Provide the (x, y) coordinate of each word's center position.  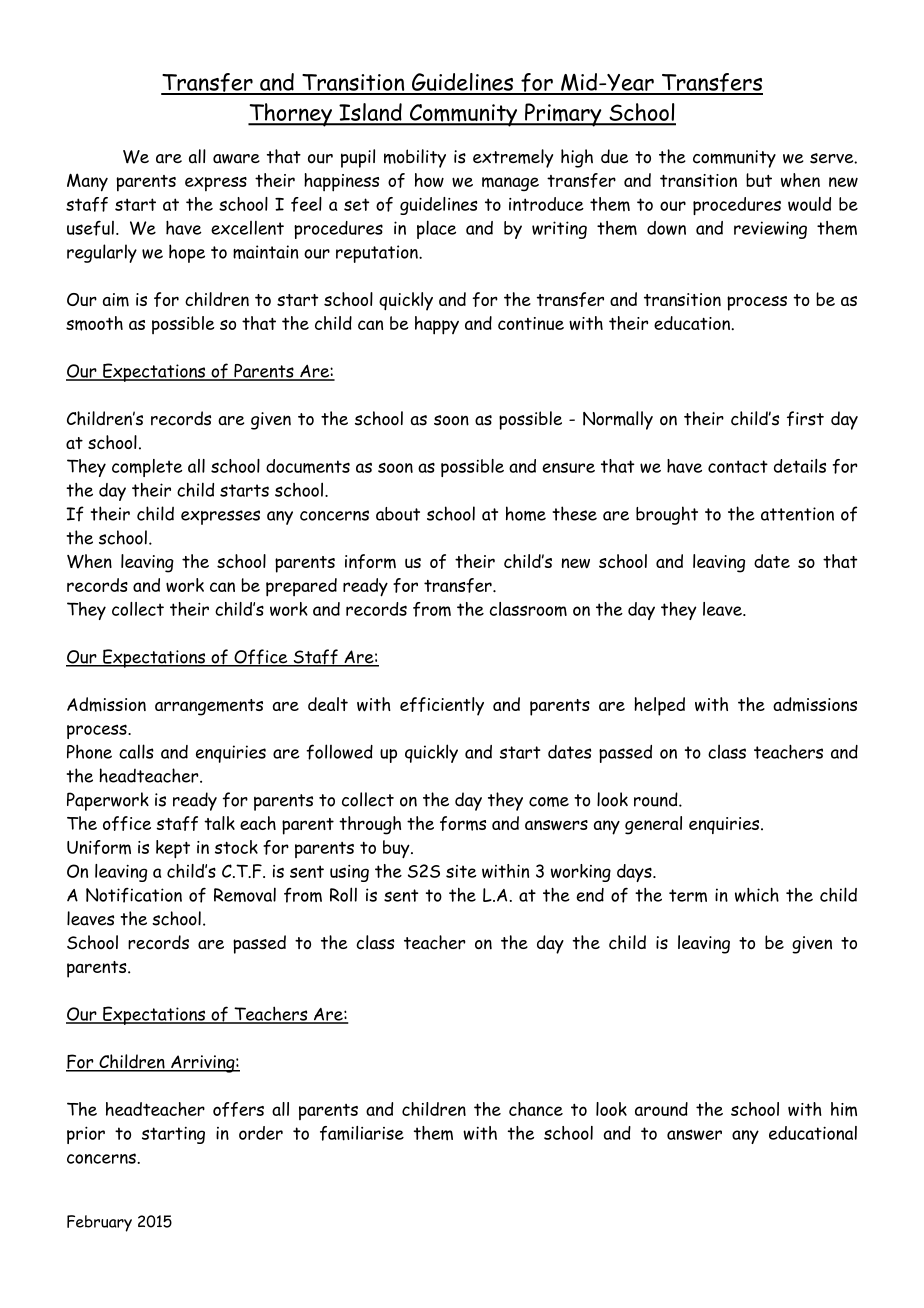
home (526, 513)
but (759, 180)
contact (738, 466)
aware (236, 159)
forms (463, 823)
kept (173, 849)
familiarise (362, 1133)
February (99, 1223)
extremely (513, 158)
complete (147, 468)
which (757, 895)
